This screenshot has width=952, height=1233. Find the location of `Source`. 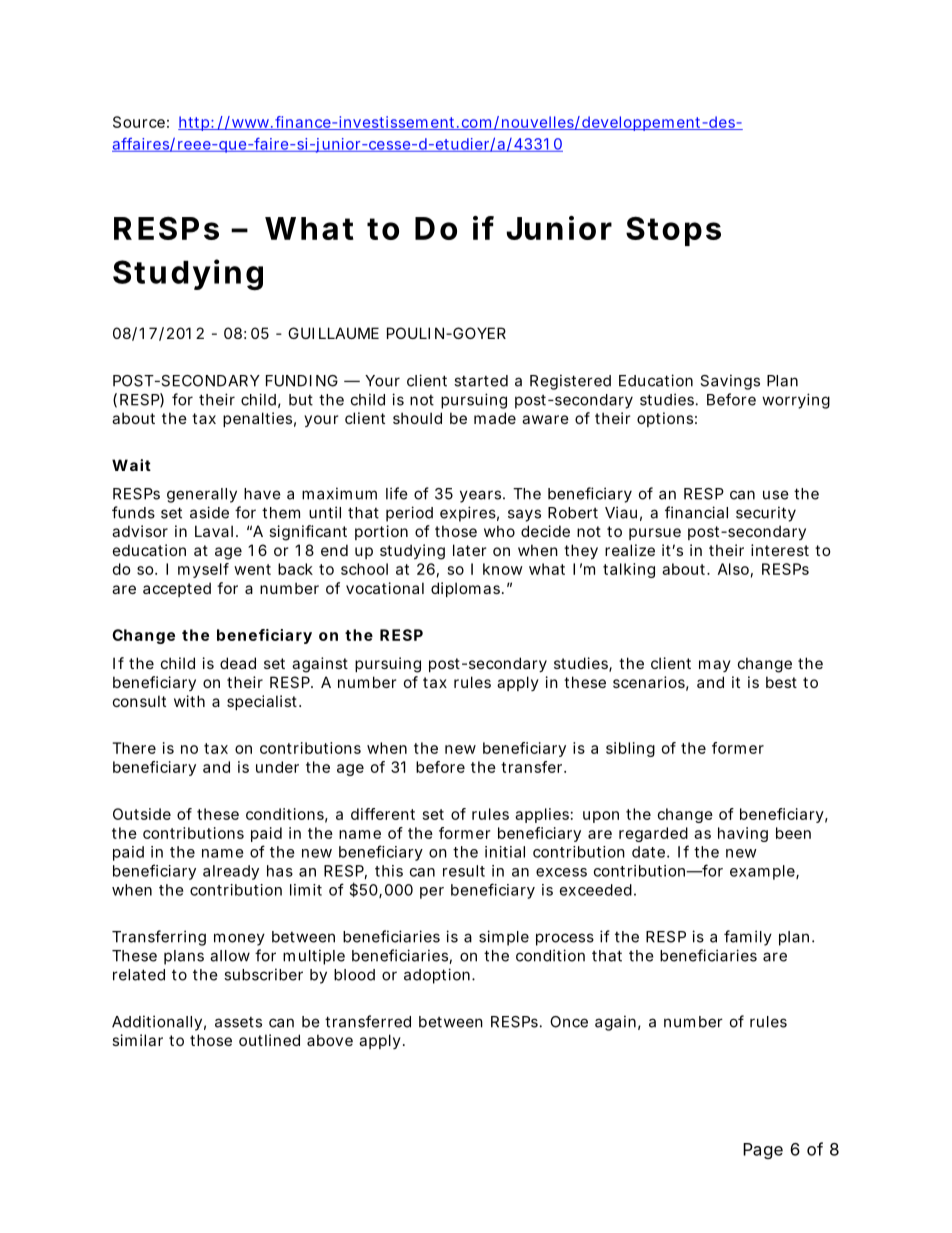

Source is located at coordinates (139, 122).
